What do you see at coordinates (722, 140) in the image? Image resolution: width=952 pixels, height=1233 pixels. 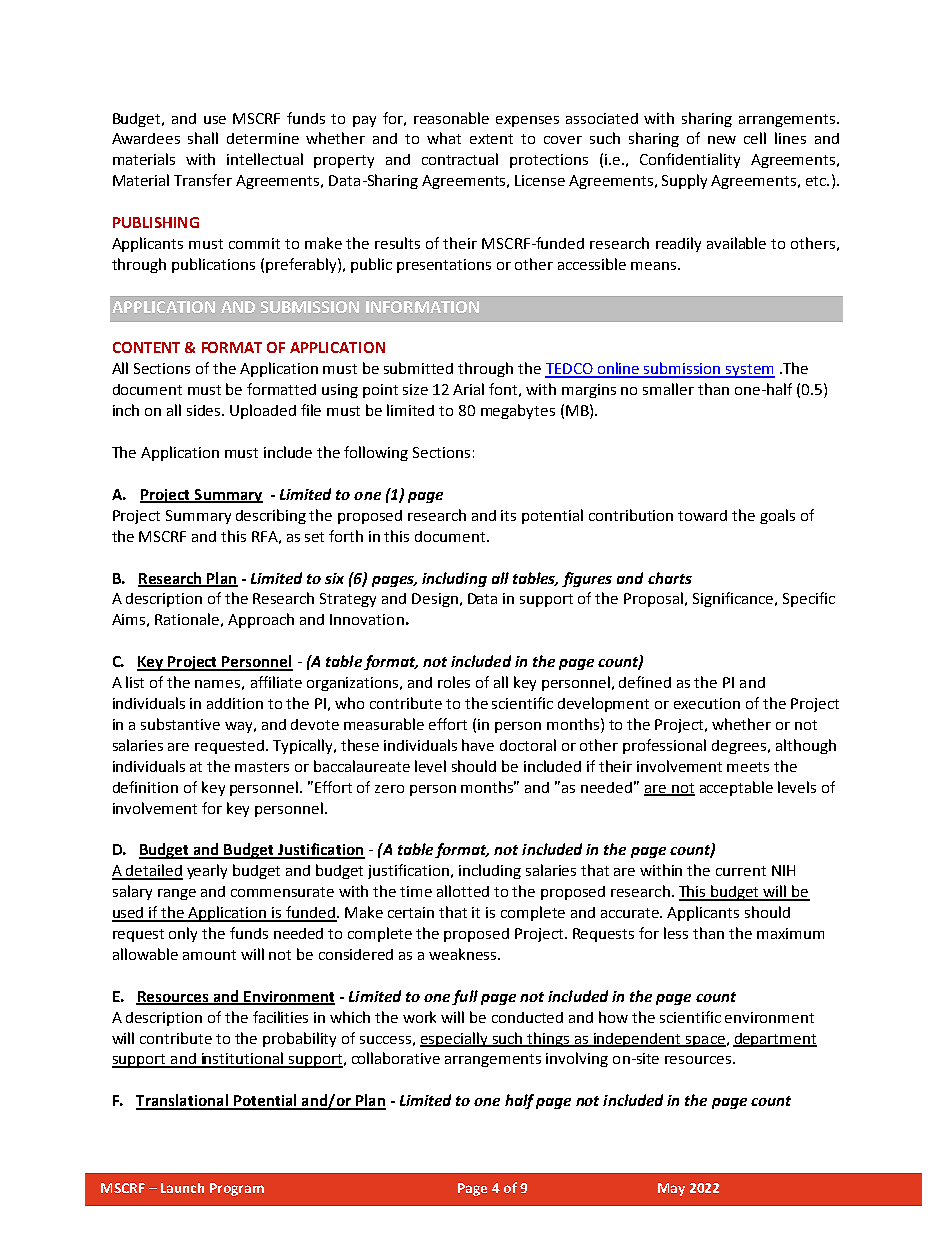 I see `new` at bounding box center [722, 140].
